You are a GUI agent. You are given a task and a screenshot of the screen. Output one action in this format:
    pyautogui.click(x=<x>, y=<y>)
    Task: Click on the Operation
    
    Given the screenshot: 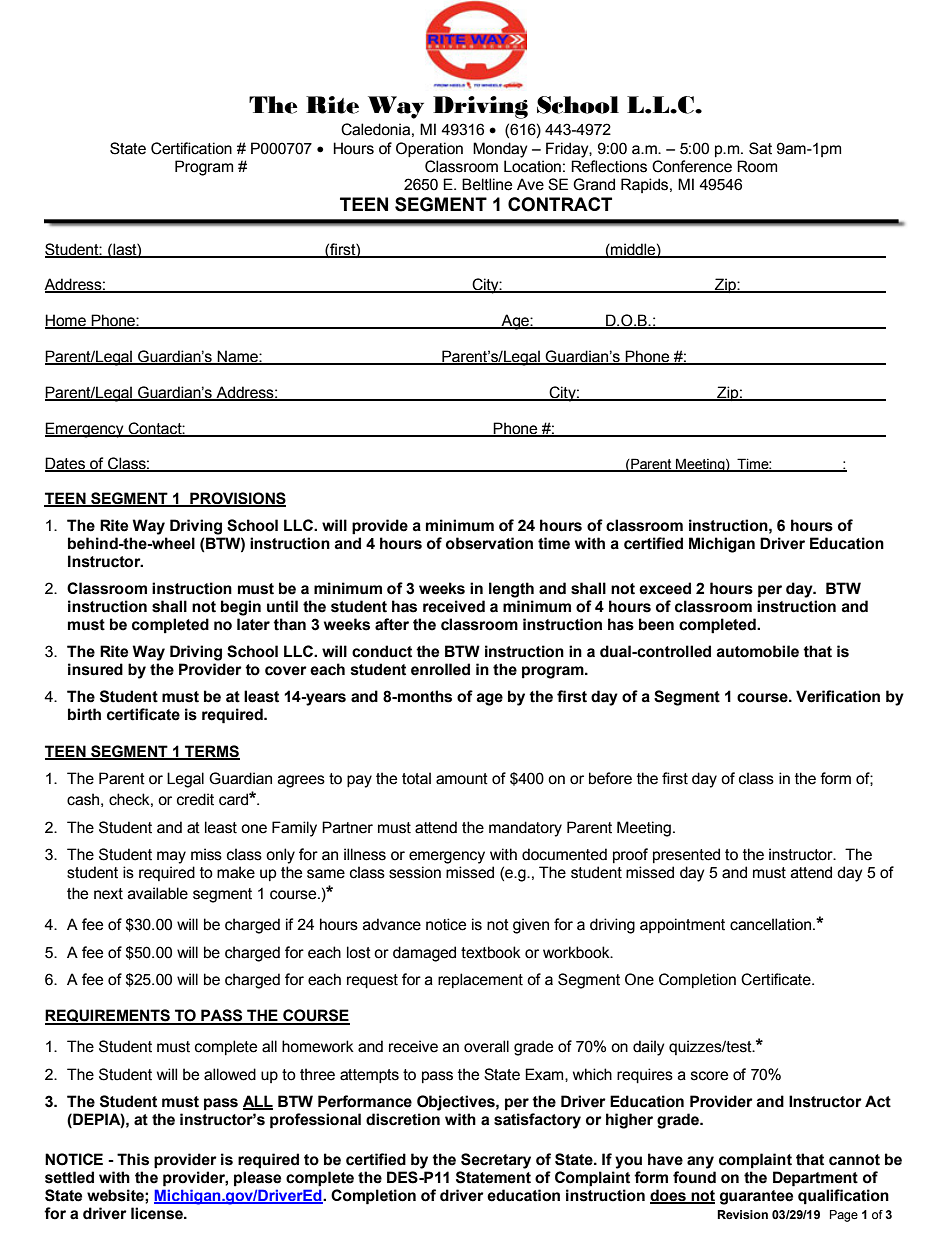 What is the action you would take?
    pyautogui.click(x=429, y=149)
